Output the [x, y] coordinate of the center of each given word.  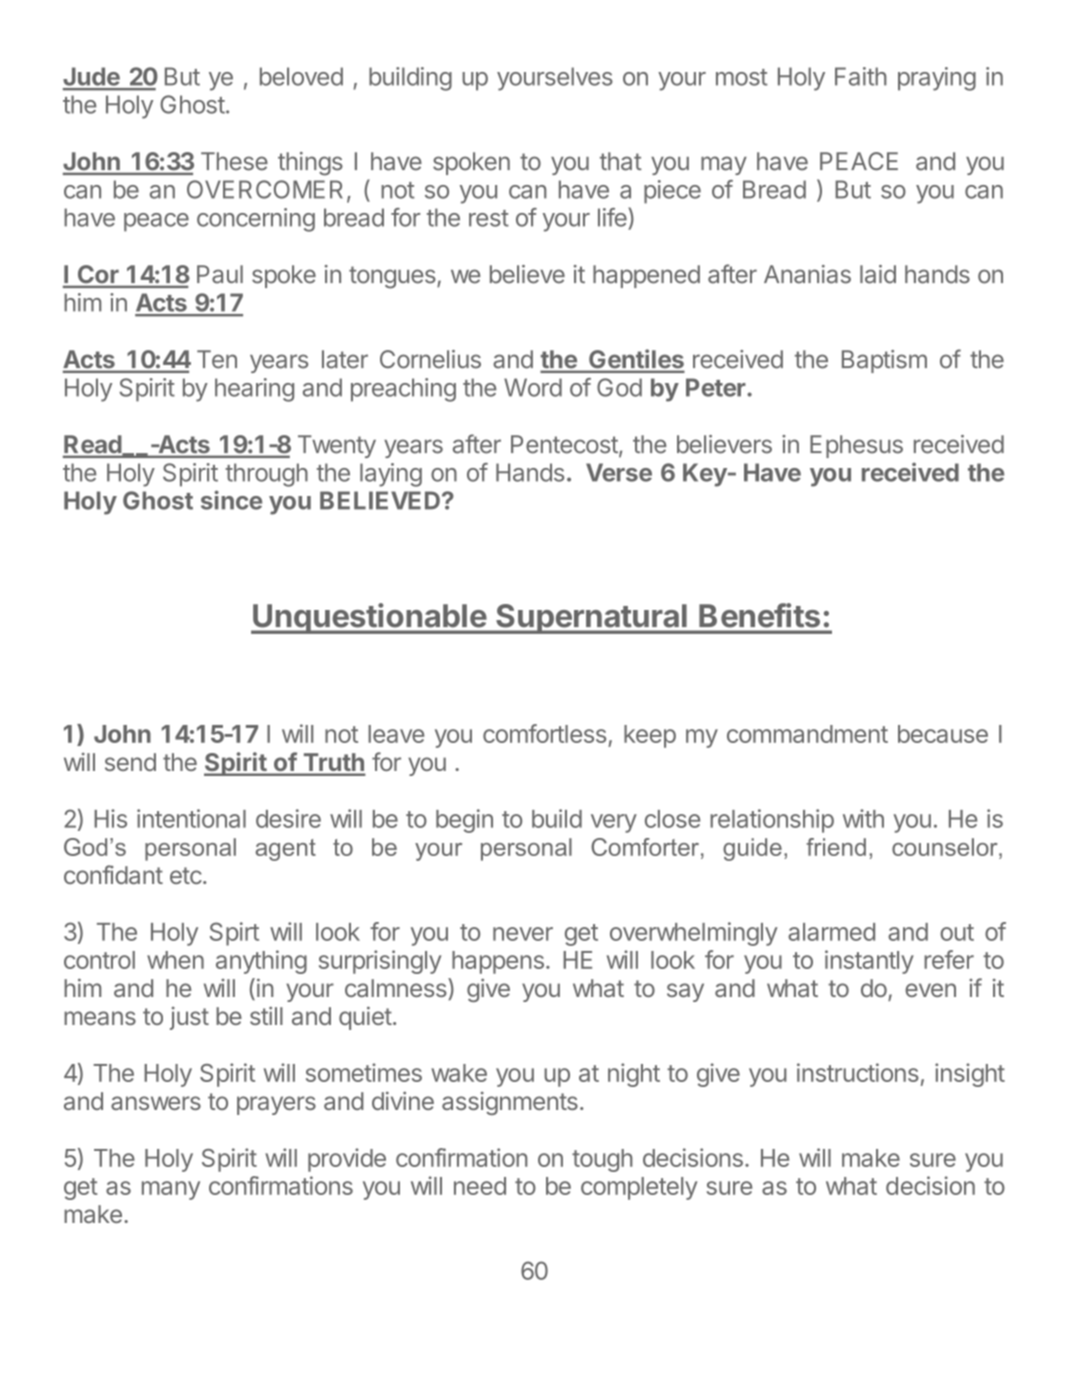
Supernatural [591, 619]
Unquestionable [369, 618]
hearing [254, 390]
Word [533, 387]
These [234, 161]
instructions [858, 1072]
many [171, 1190]
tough [602, 1160]
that [621, 161]
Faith [861, 76]
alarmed [831, 932]
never [523, 934]
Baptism [884, 361]
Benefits [760, 615]
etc [186, 875]
